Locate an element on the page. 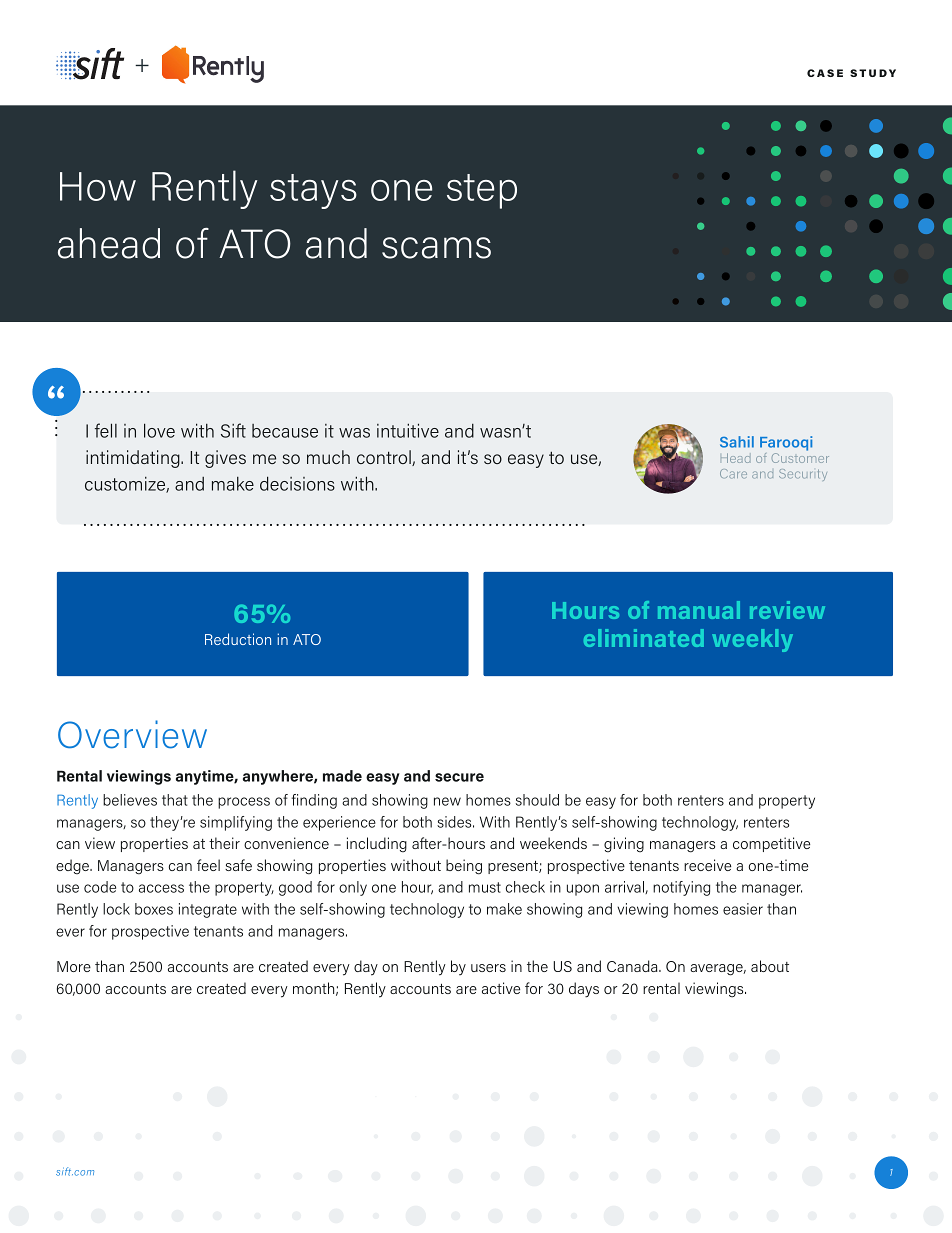  boxes is located at coordinates (154, 909).
